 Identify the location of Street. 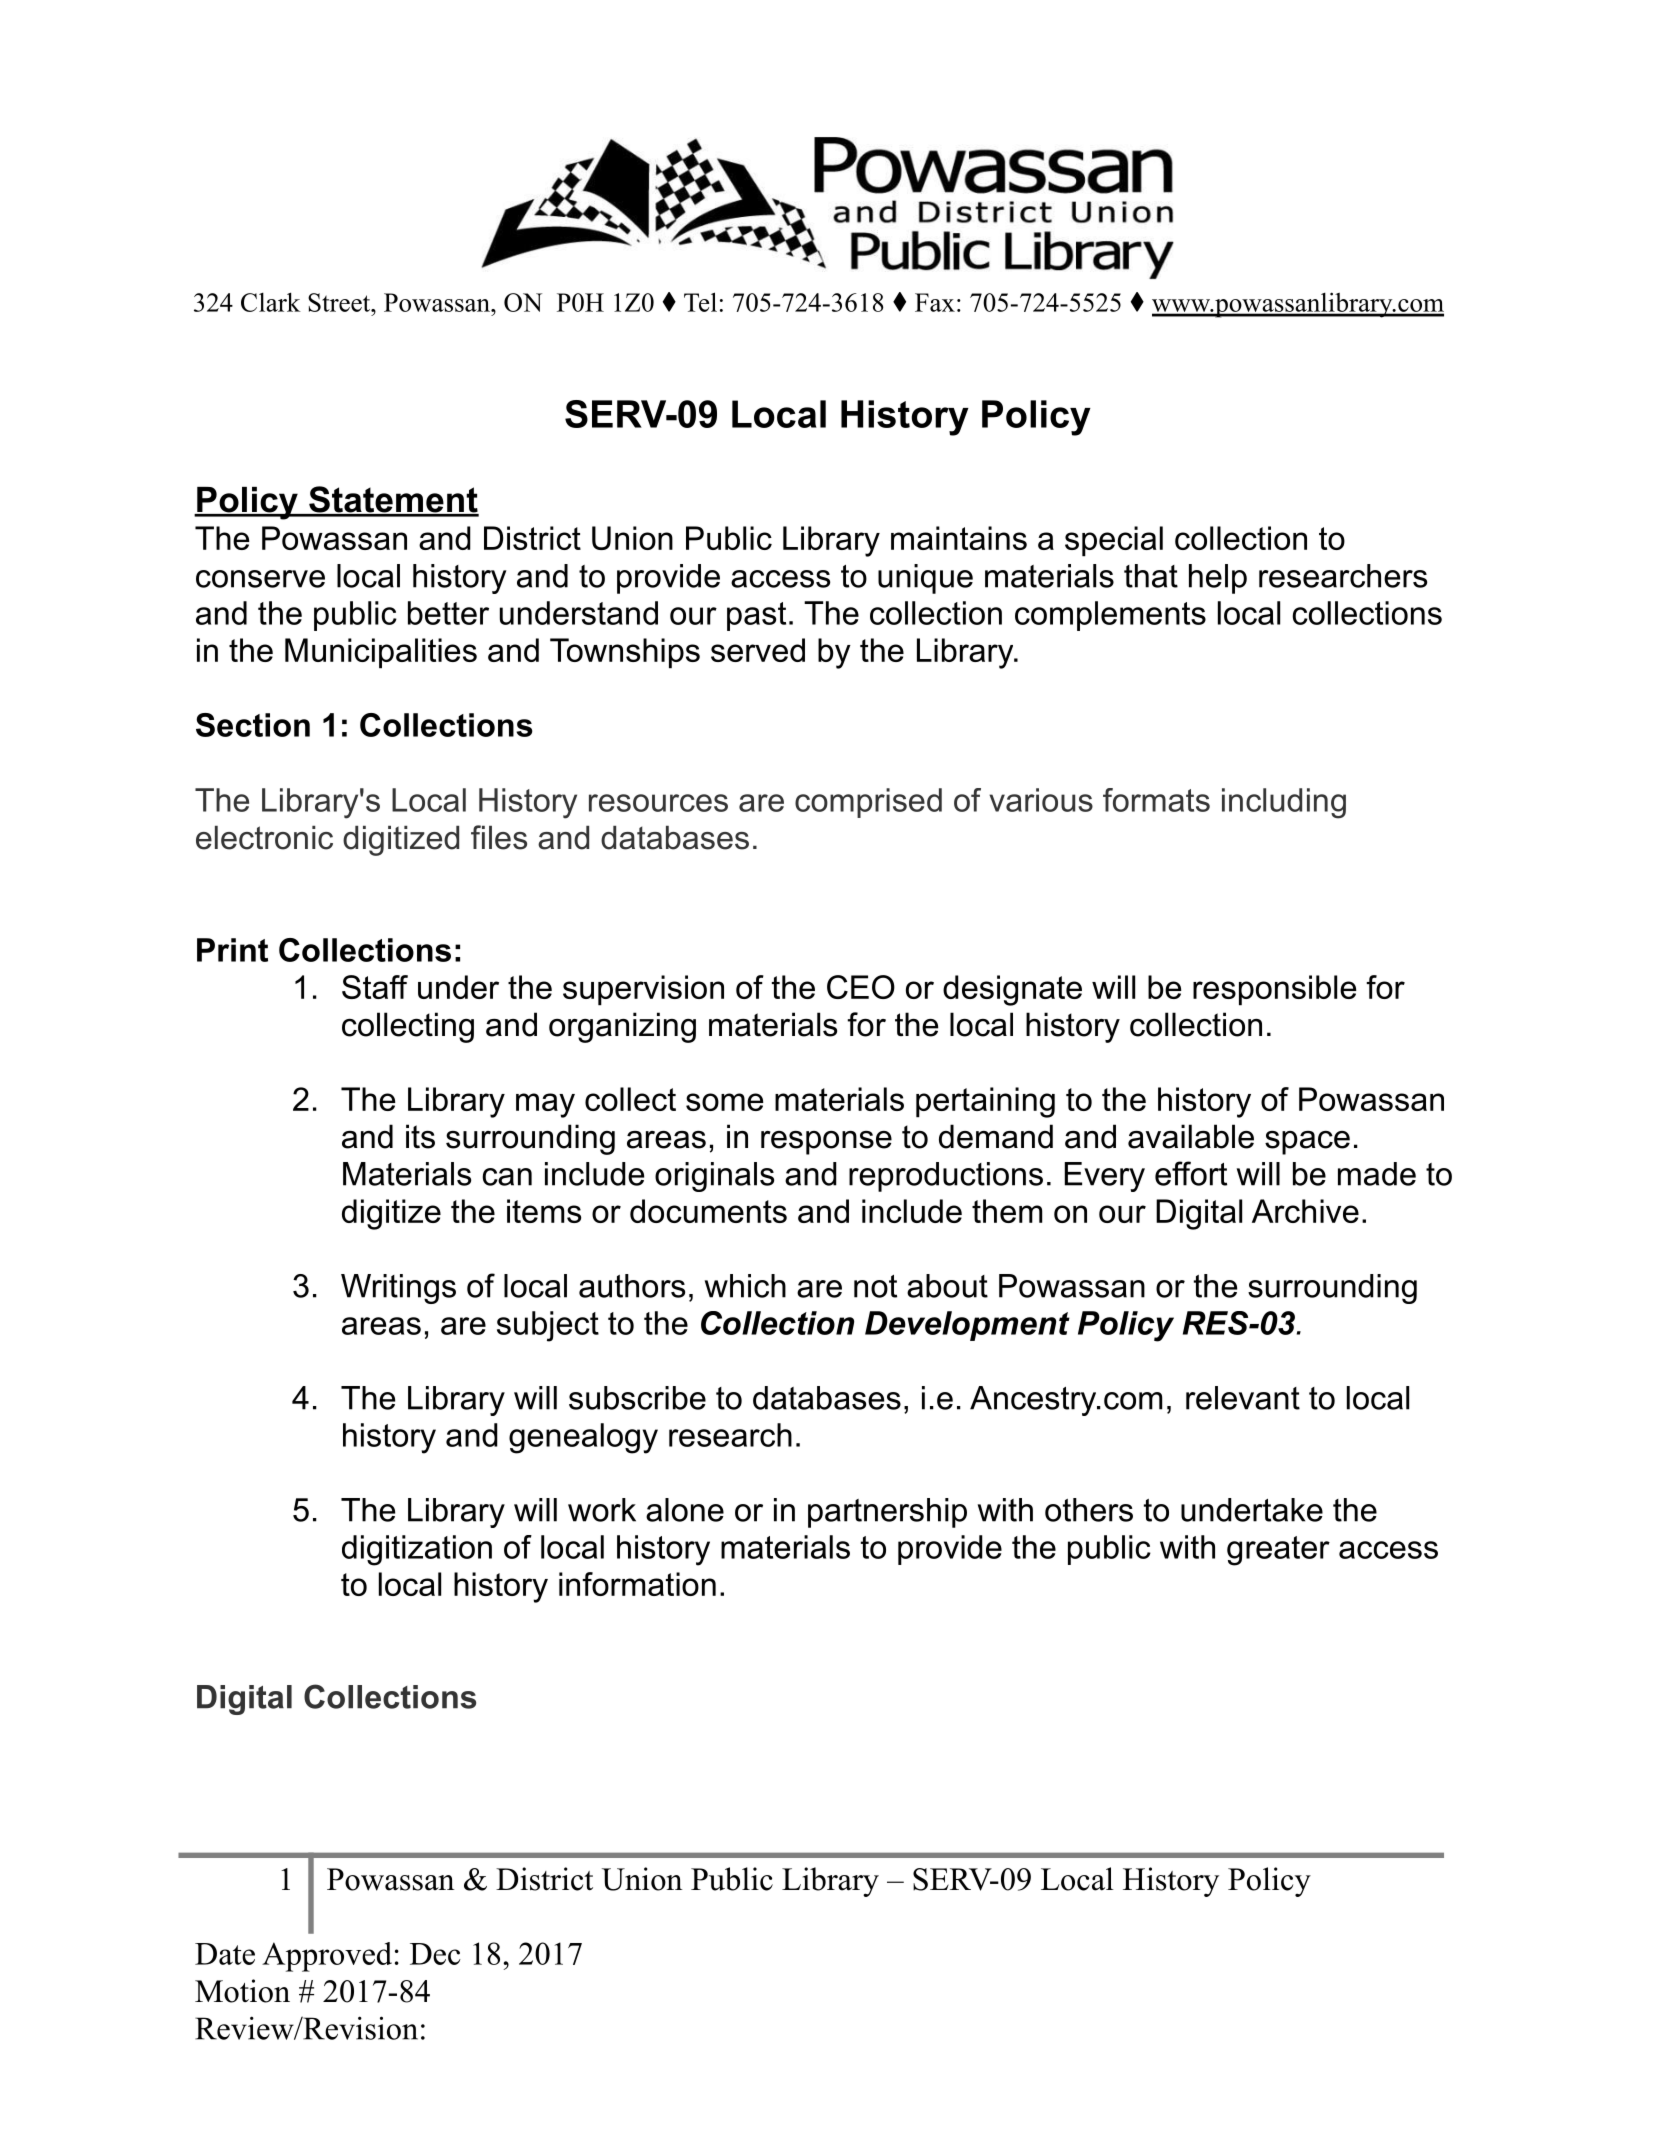
(340, 302).
